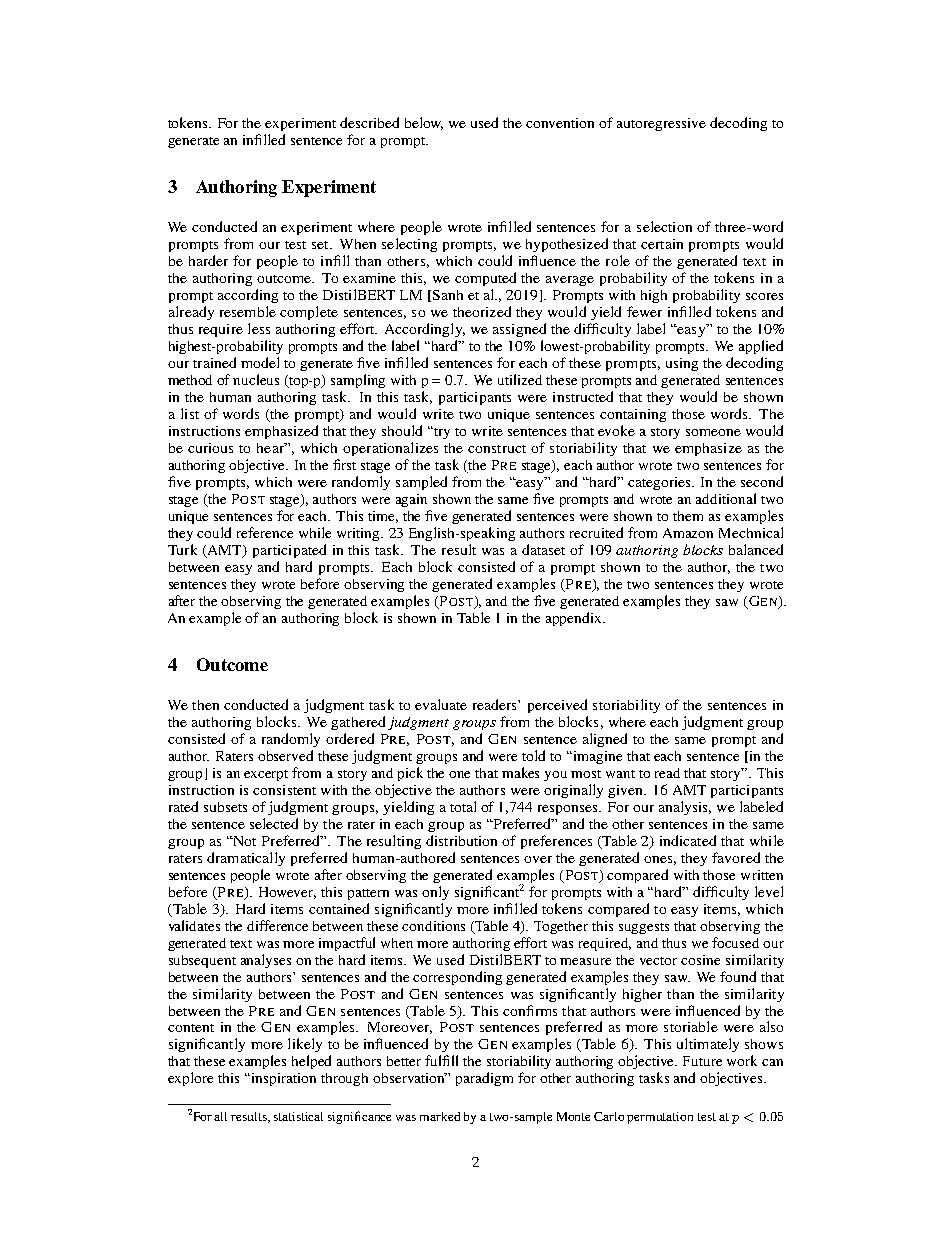  I want to click on balanced, so click(756, 549).
